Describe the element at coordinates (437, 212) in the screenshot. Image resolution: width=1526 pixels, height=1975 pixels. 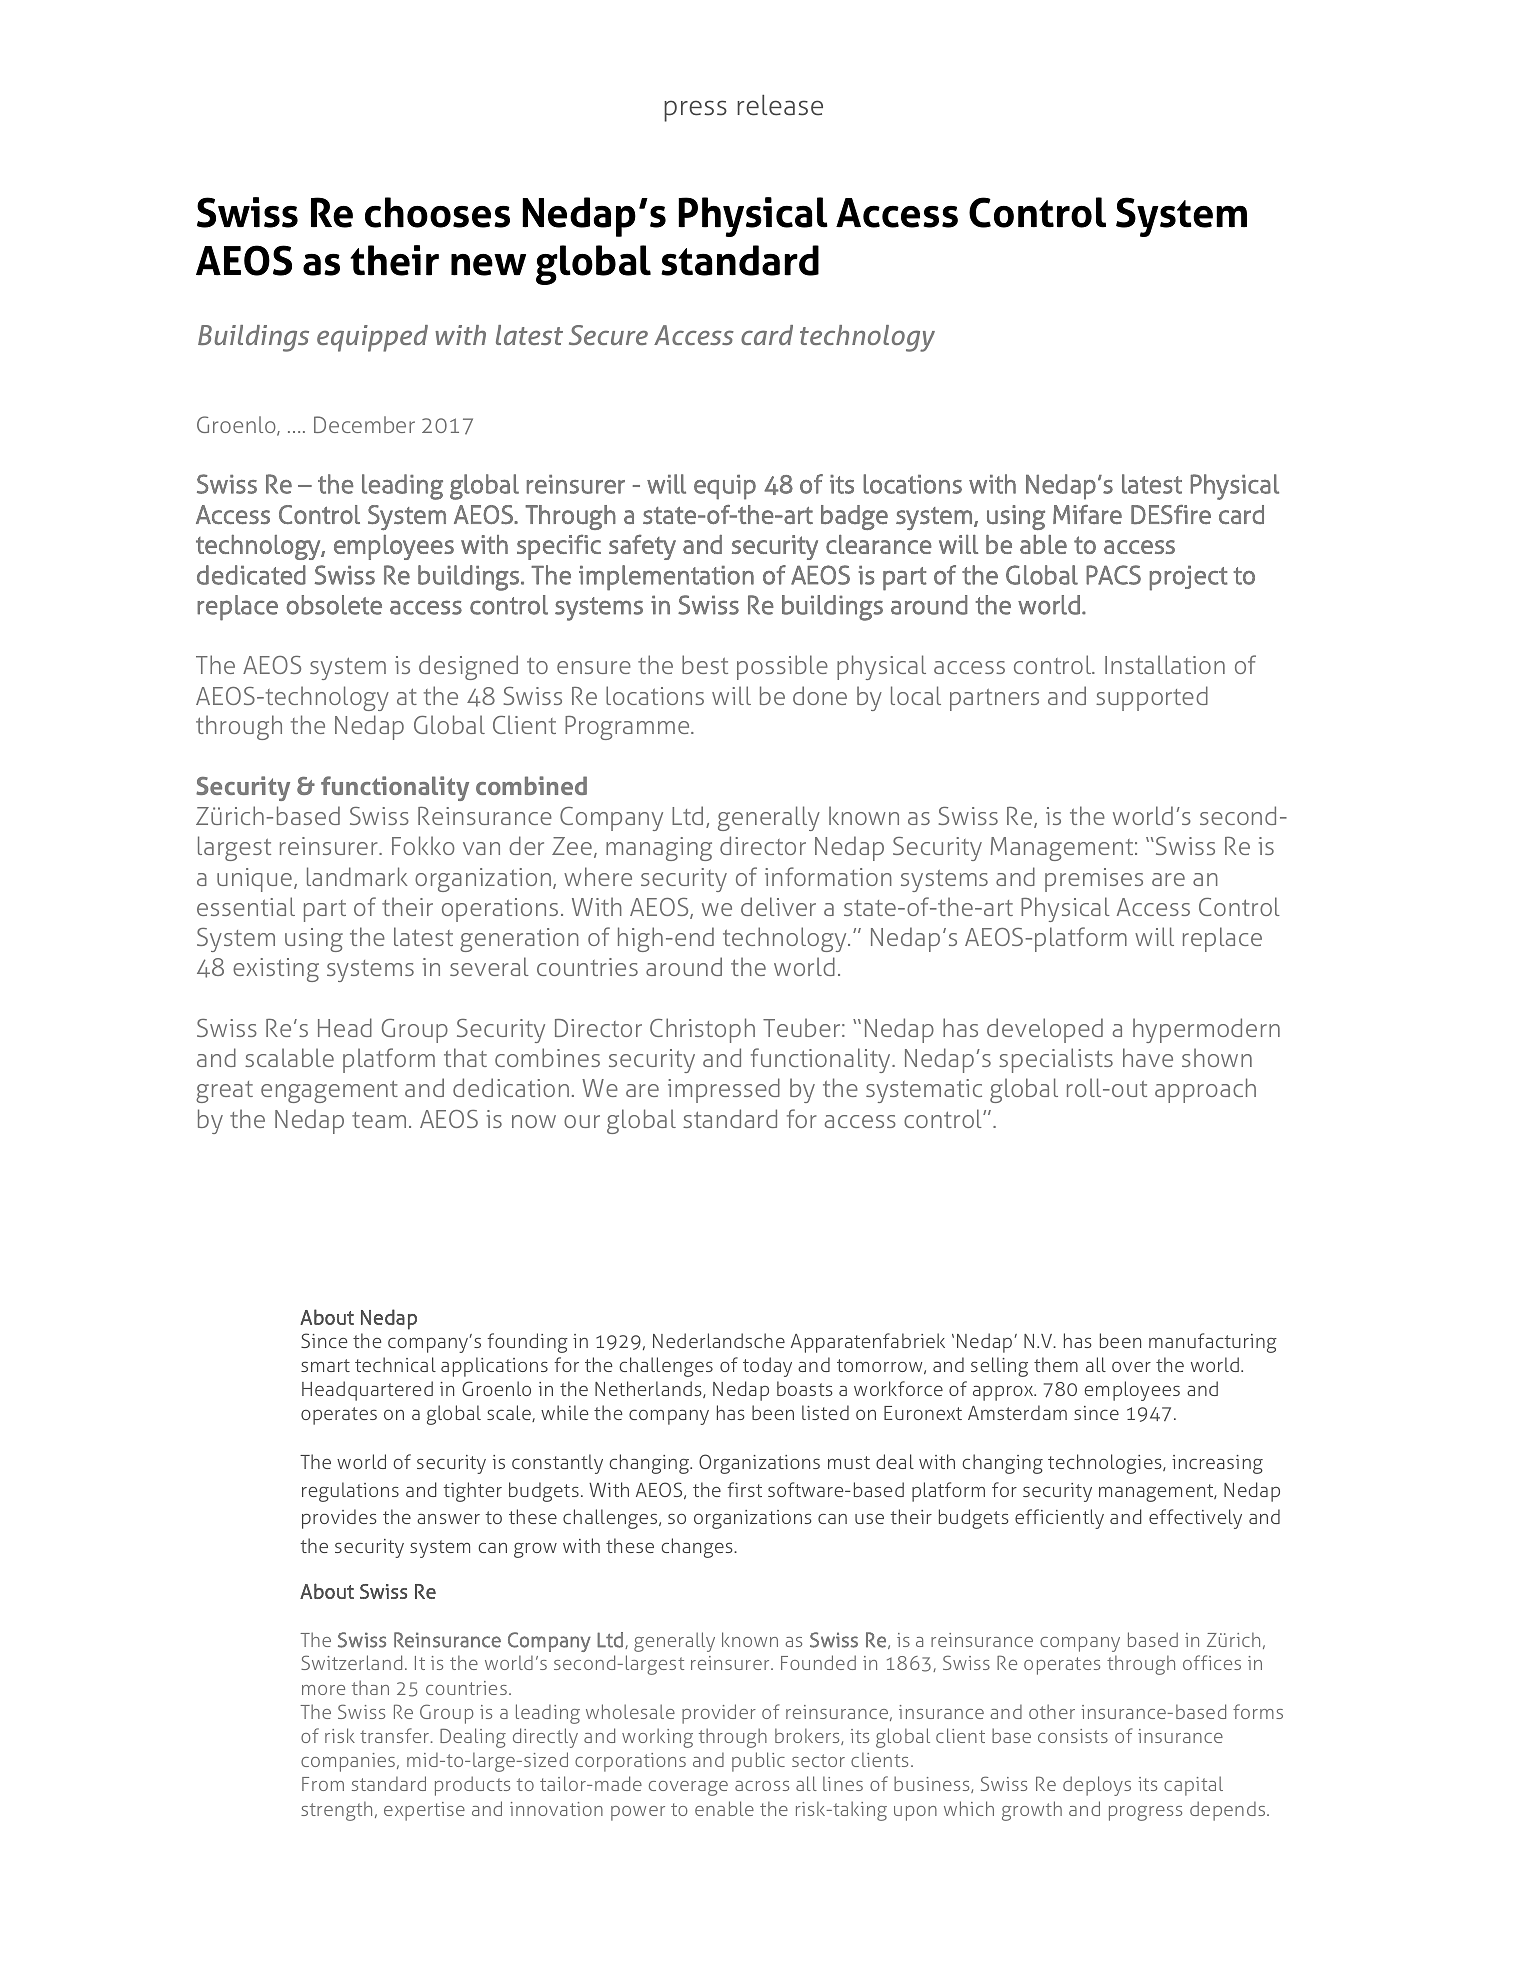
I see `chooses` at that location.
